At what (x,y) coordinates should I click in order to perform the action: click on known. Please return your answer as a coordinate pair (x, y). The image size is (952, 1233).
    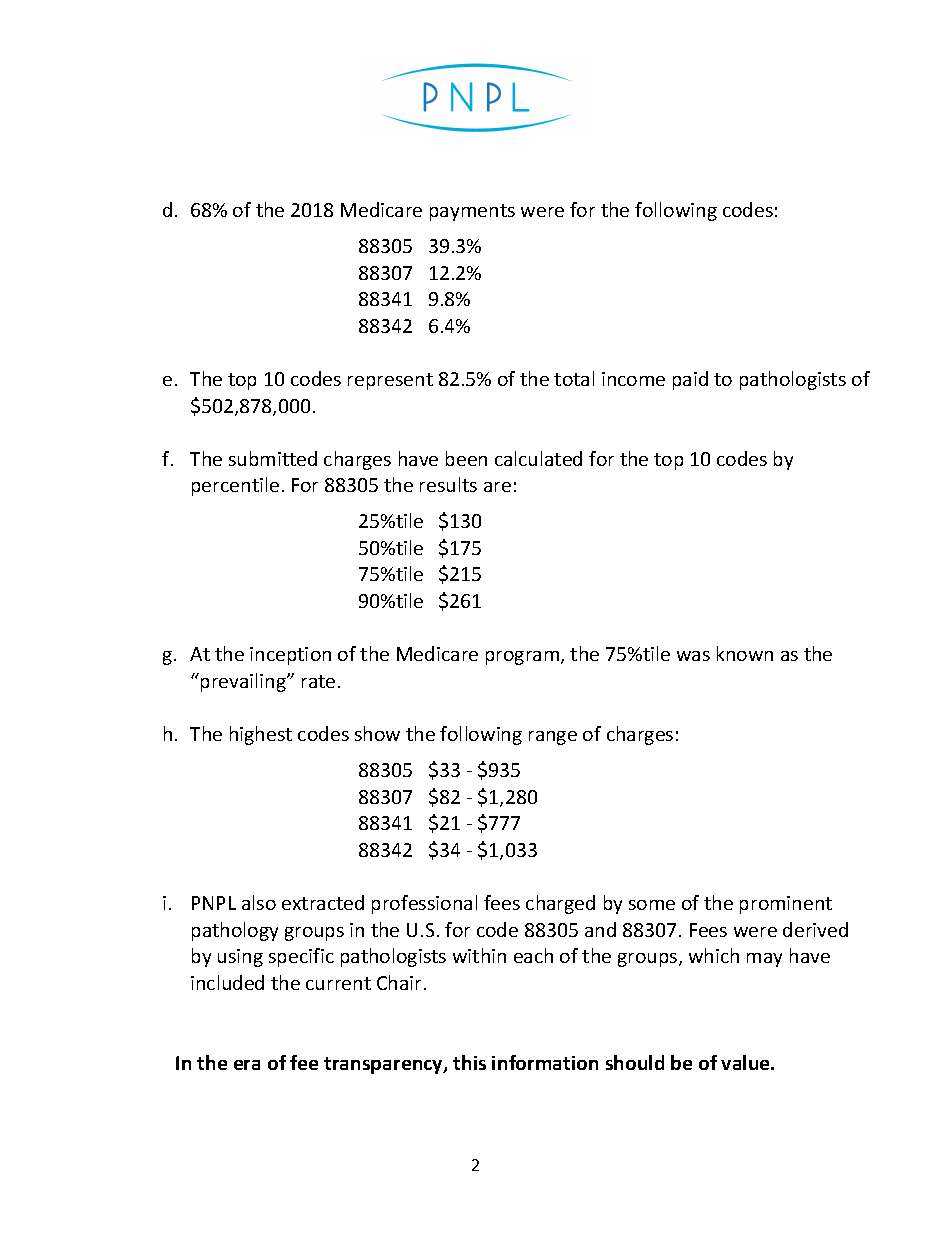
    Looking at the image, I should click on (745, 653).
